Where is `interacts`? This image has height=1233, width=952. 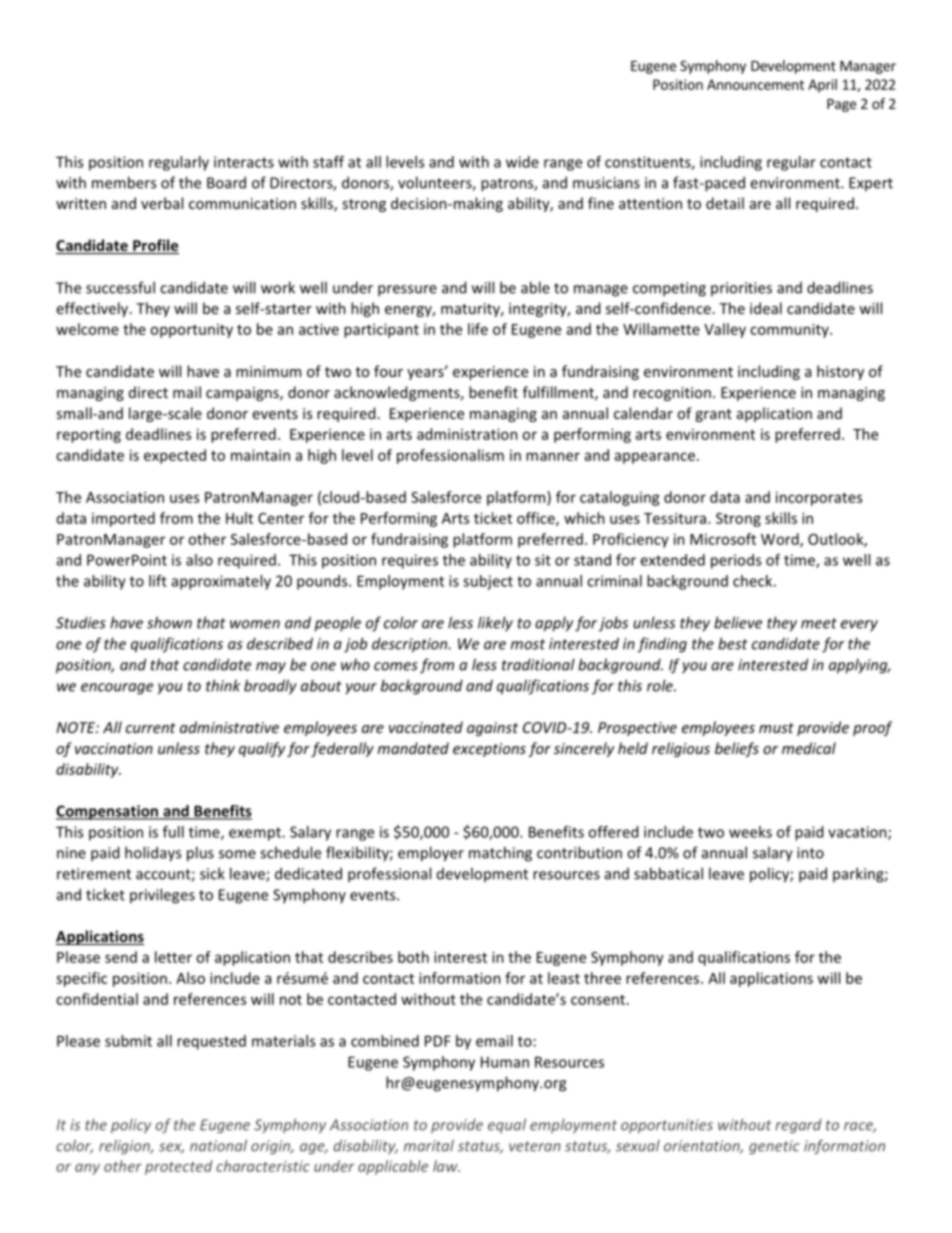 interacts is located at coordinates (244, 162).
